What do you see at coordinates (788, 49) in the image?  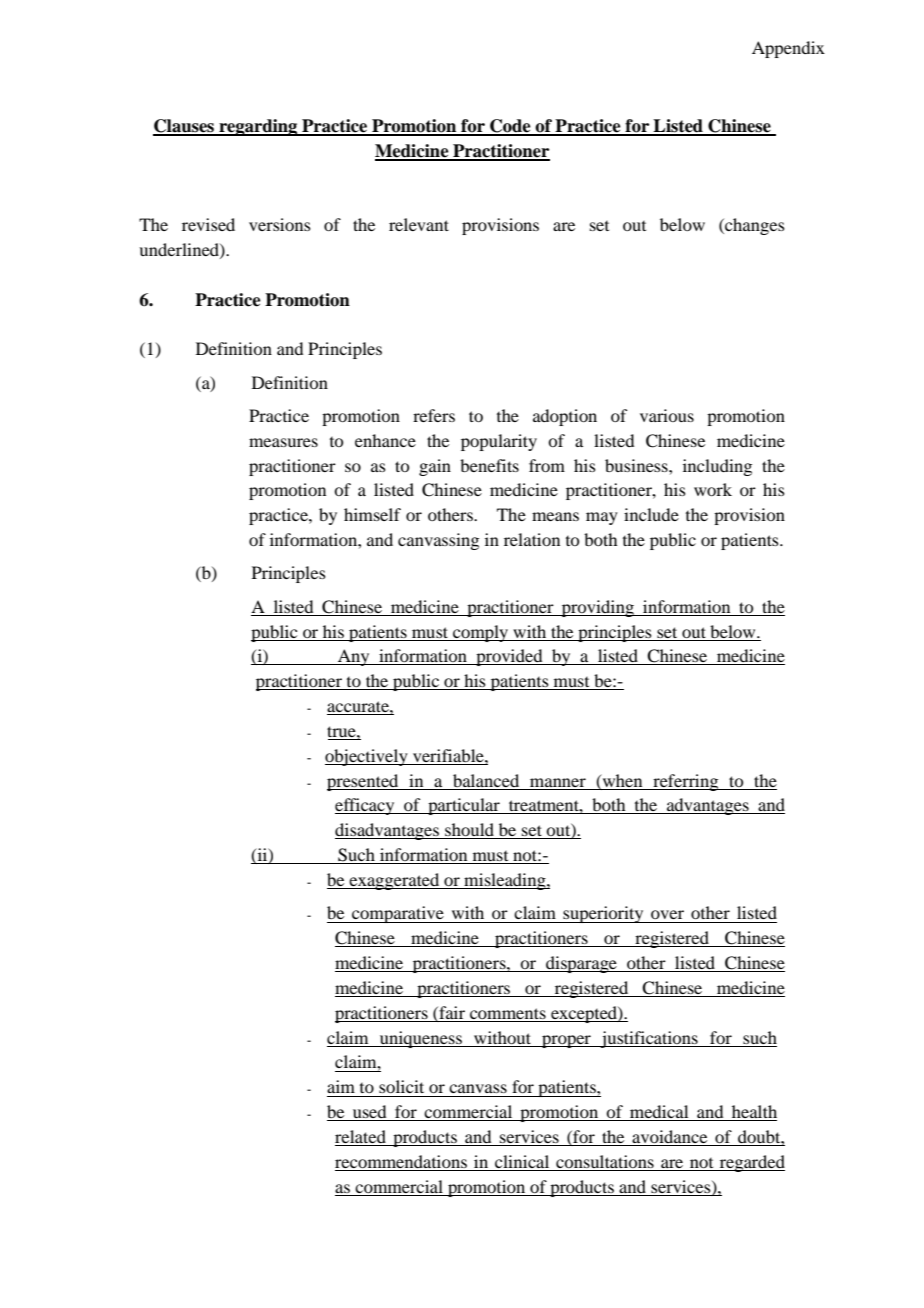 I see `Appendix` at bounding box center [788, 49].
